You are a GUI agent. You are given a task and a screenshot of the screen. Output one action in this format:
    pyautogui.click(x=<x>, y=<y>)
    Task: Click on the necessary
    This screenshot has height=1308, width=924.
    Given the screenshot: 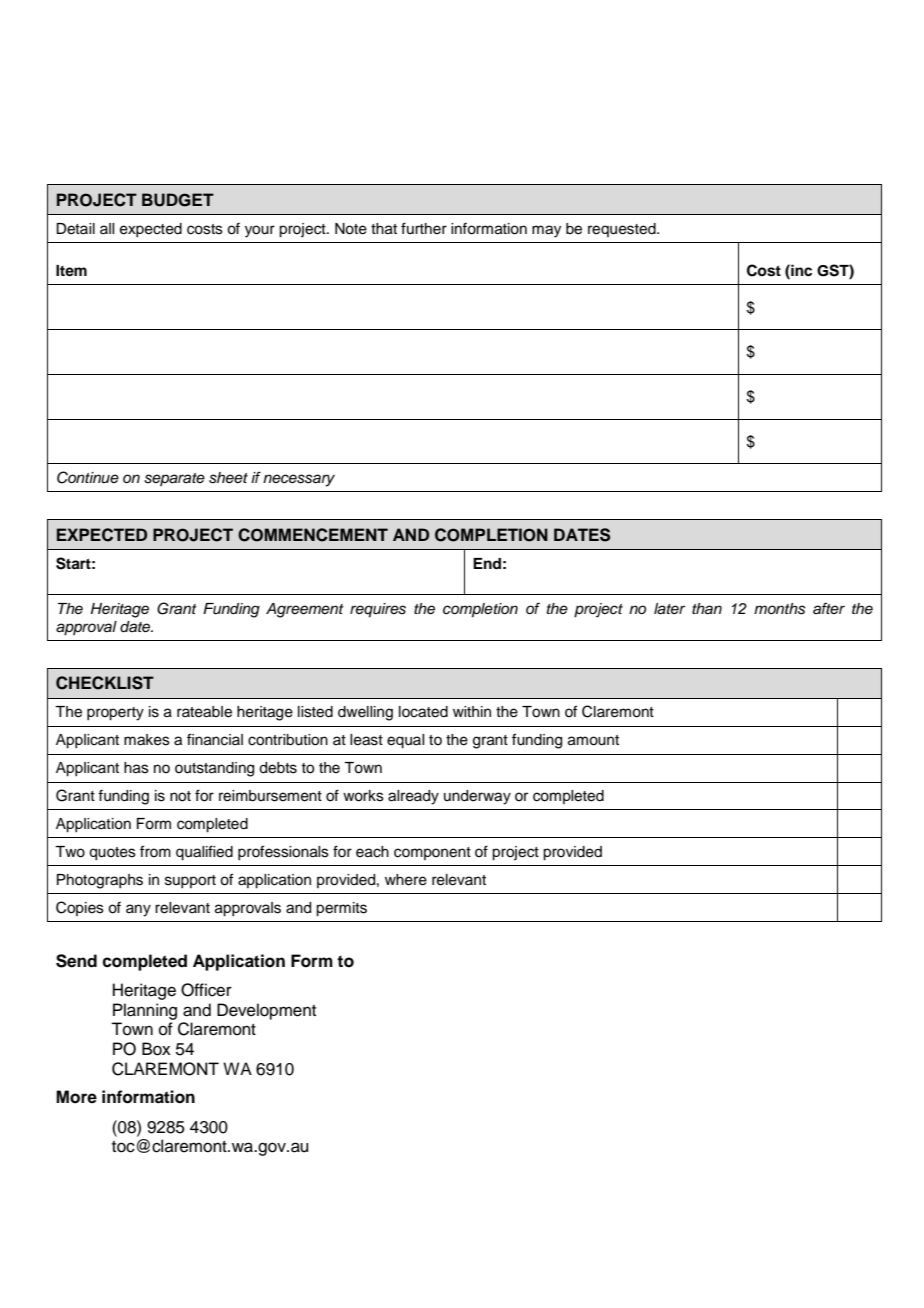 What is the action you would take?
    pyautogui.click(x=299, y=480)
